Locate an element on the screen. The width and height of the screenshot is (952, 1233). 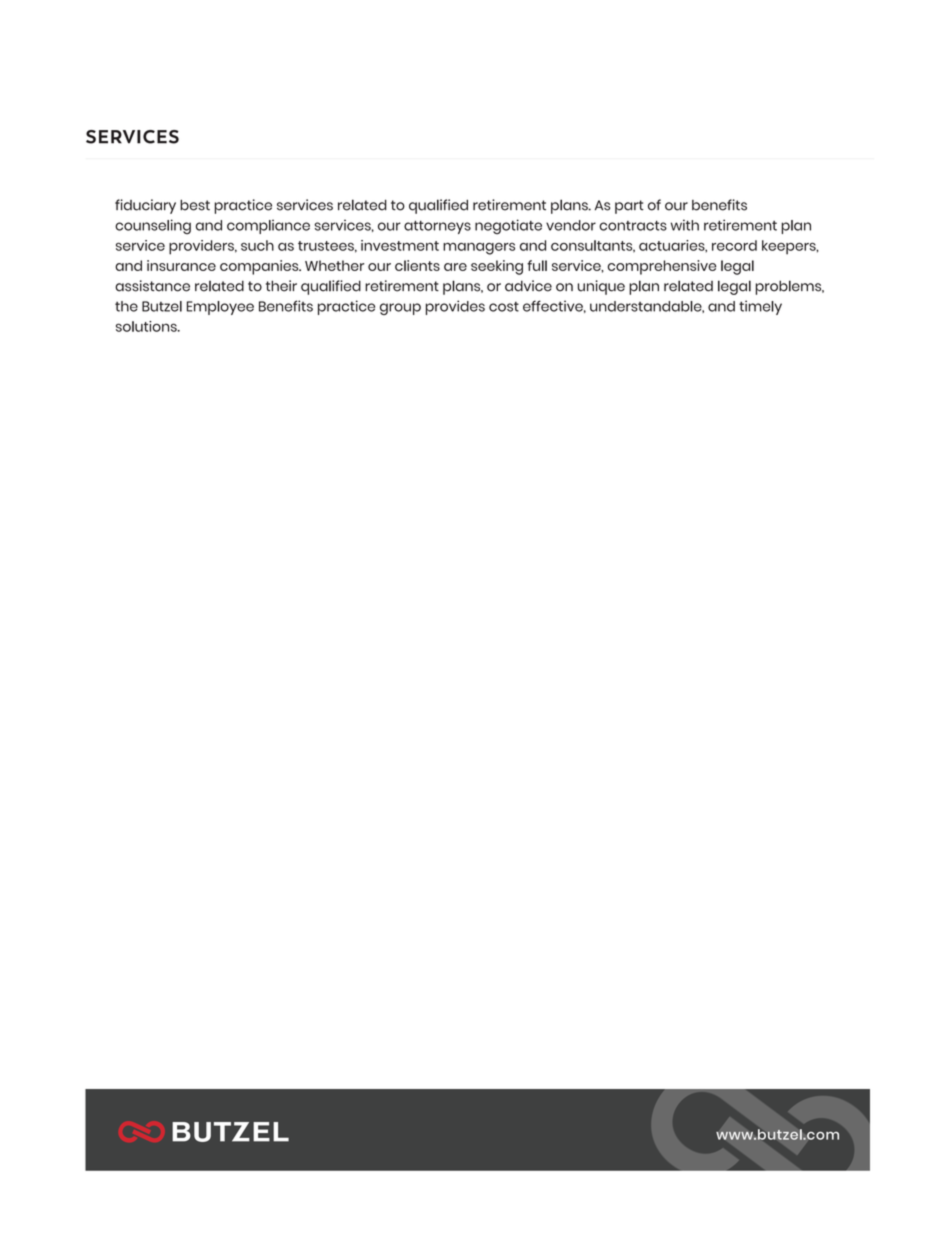
group is located at coordinates (400, 309).
